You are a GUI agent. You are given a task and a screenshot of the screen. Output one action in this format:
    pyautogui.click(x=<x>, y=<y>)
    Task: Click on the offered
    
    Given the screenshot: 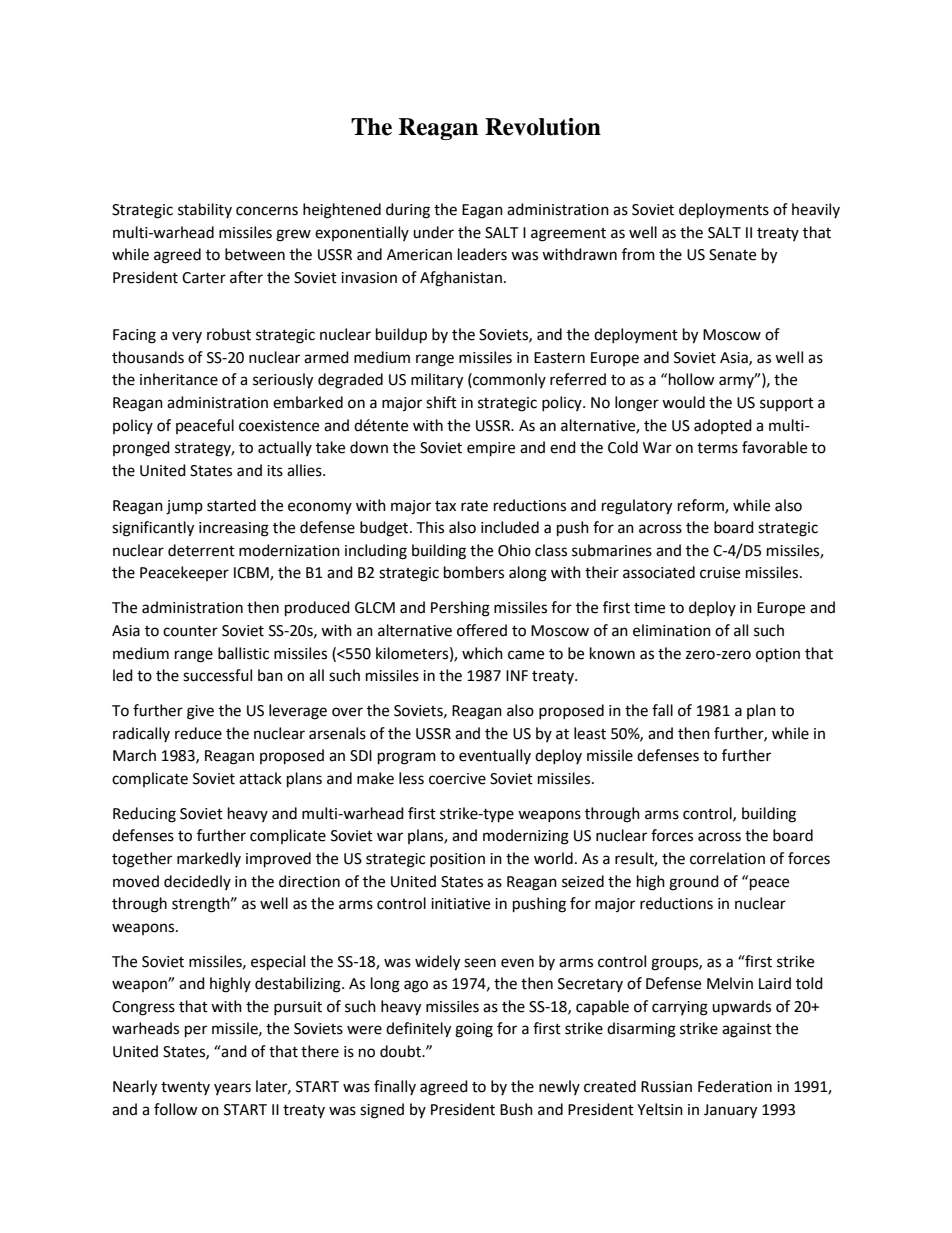 What is the action you would take?
    pyautogui.click(x=482, y=630)
